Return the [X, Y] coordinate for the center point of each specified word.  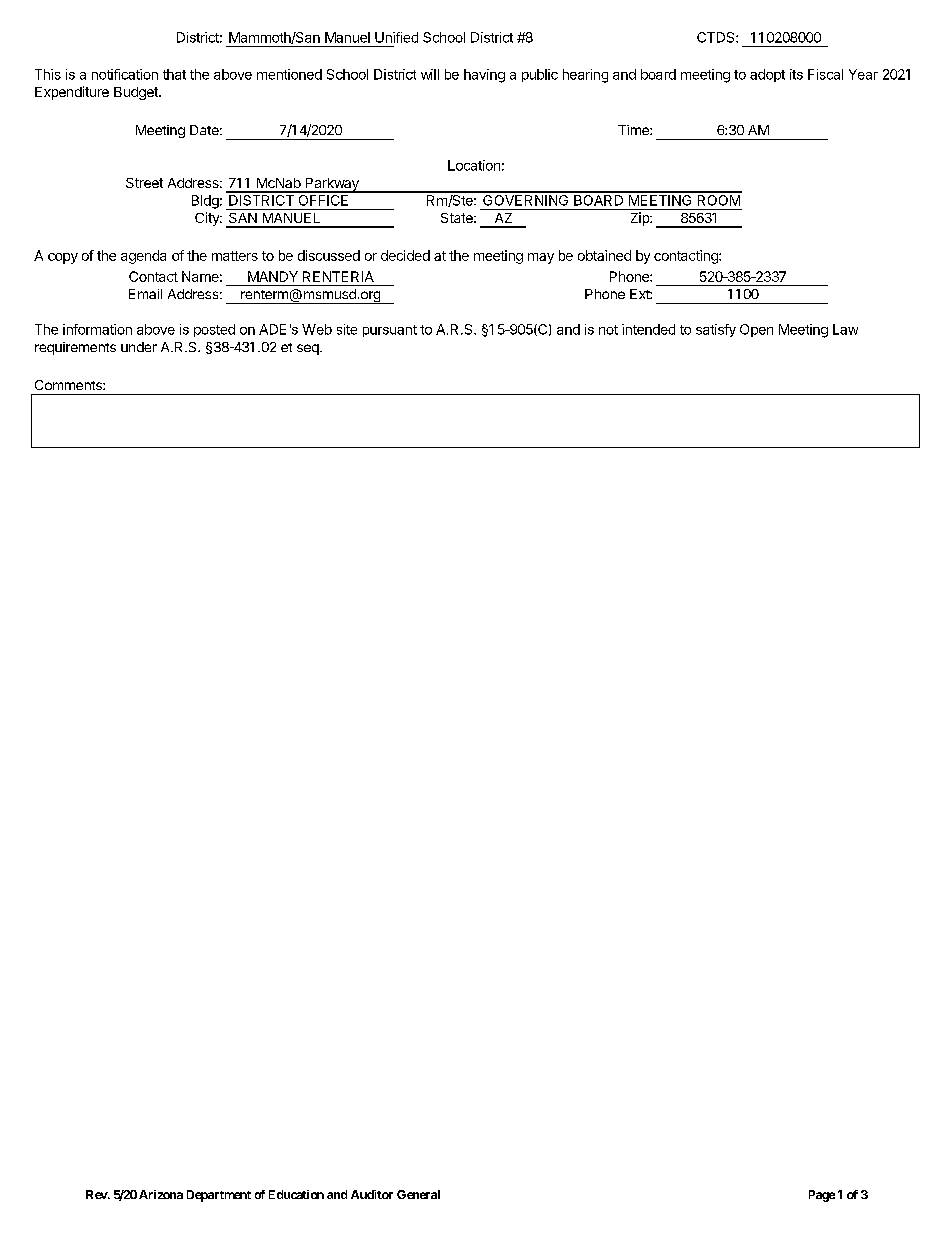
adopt [767, 75]
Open [756, 330]
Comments [69, 385]
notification [125, 74]
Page [822, 1196]
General [418, 1194]
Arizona [161, 1194]
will [430, 74]
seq [309, 349]
